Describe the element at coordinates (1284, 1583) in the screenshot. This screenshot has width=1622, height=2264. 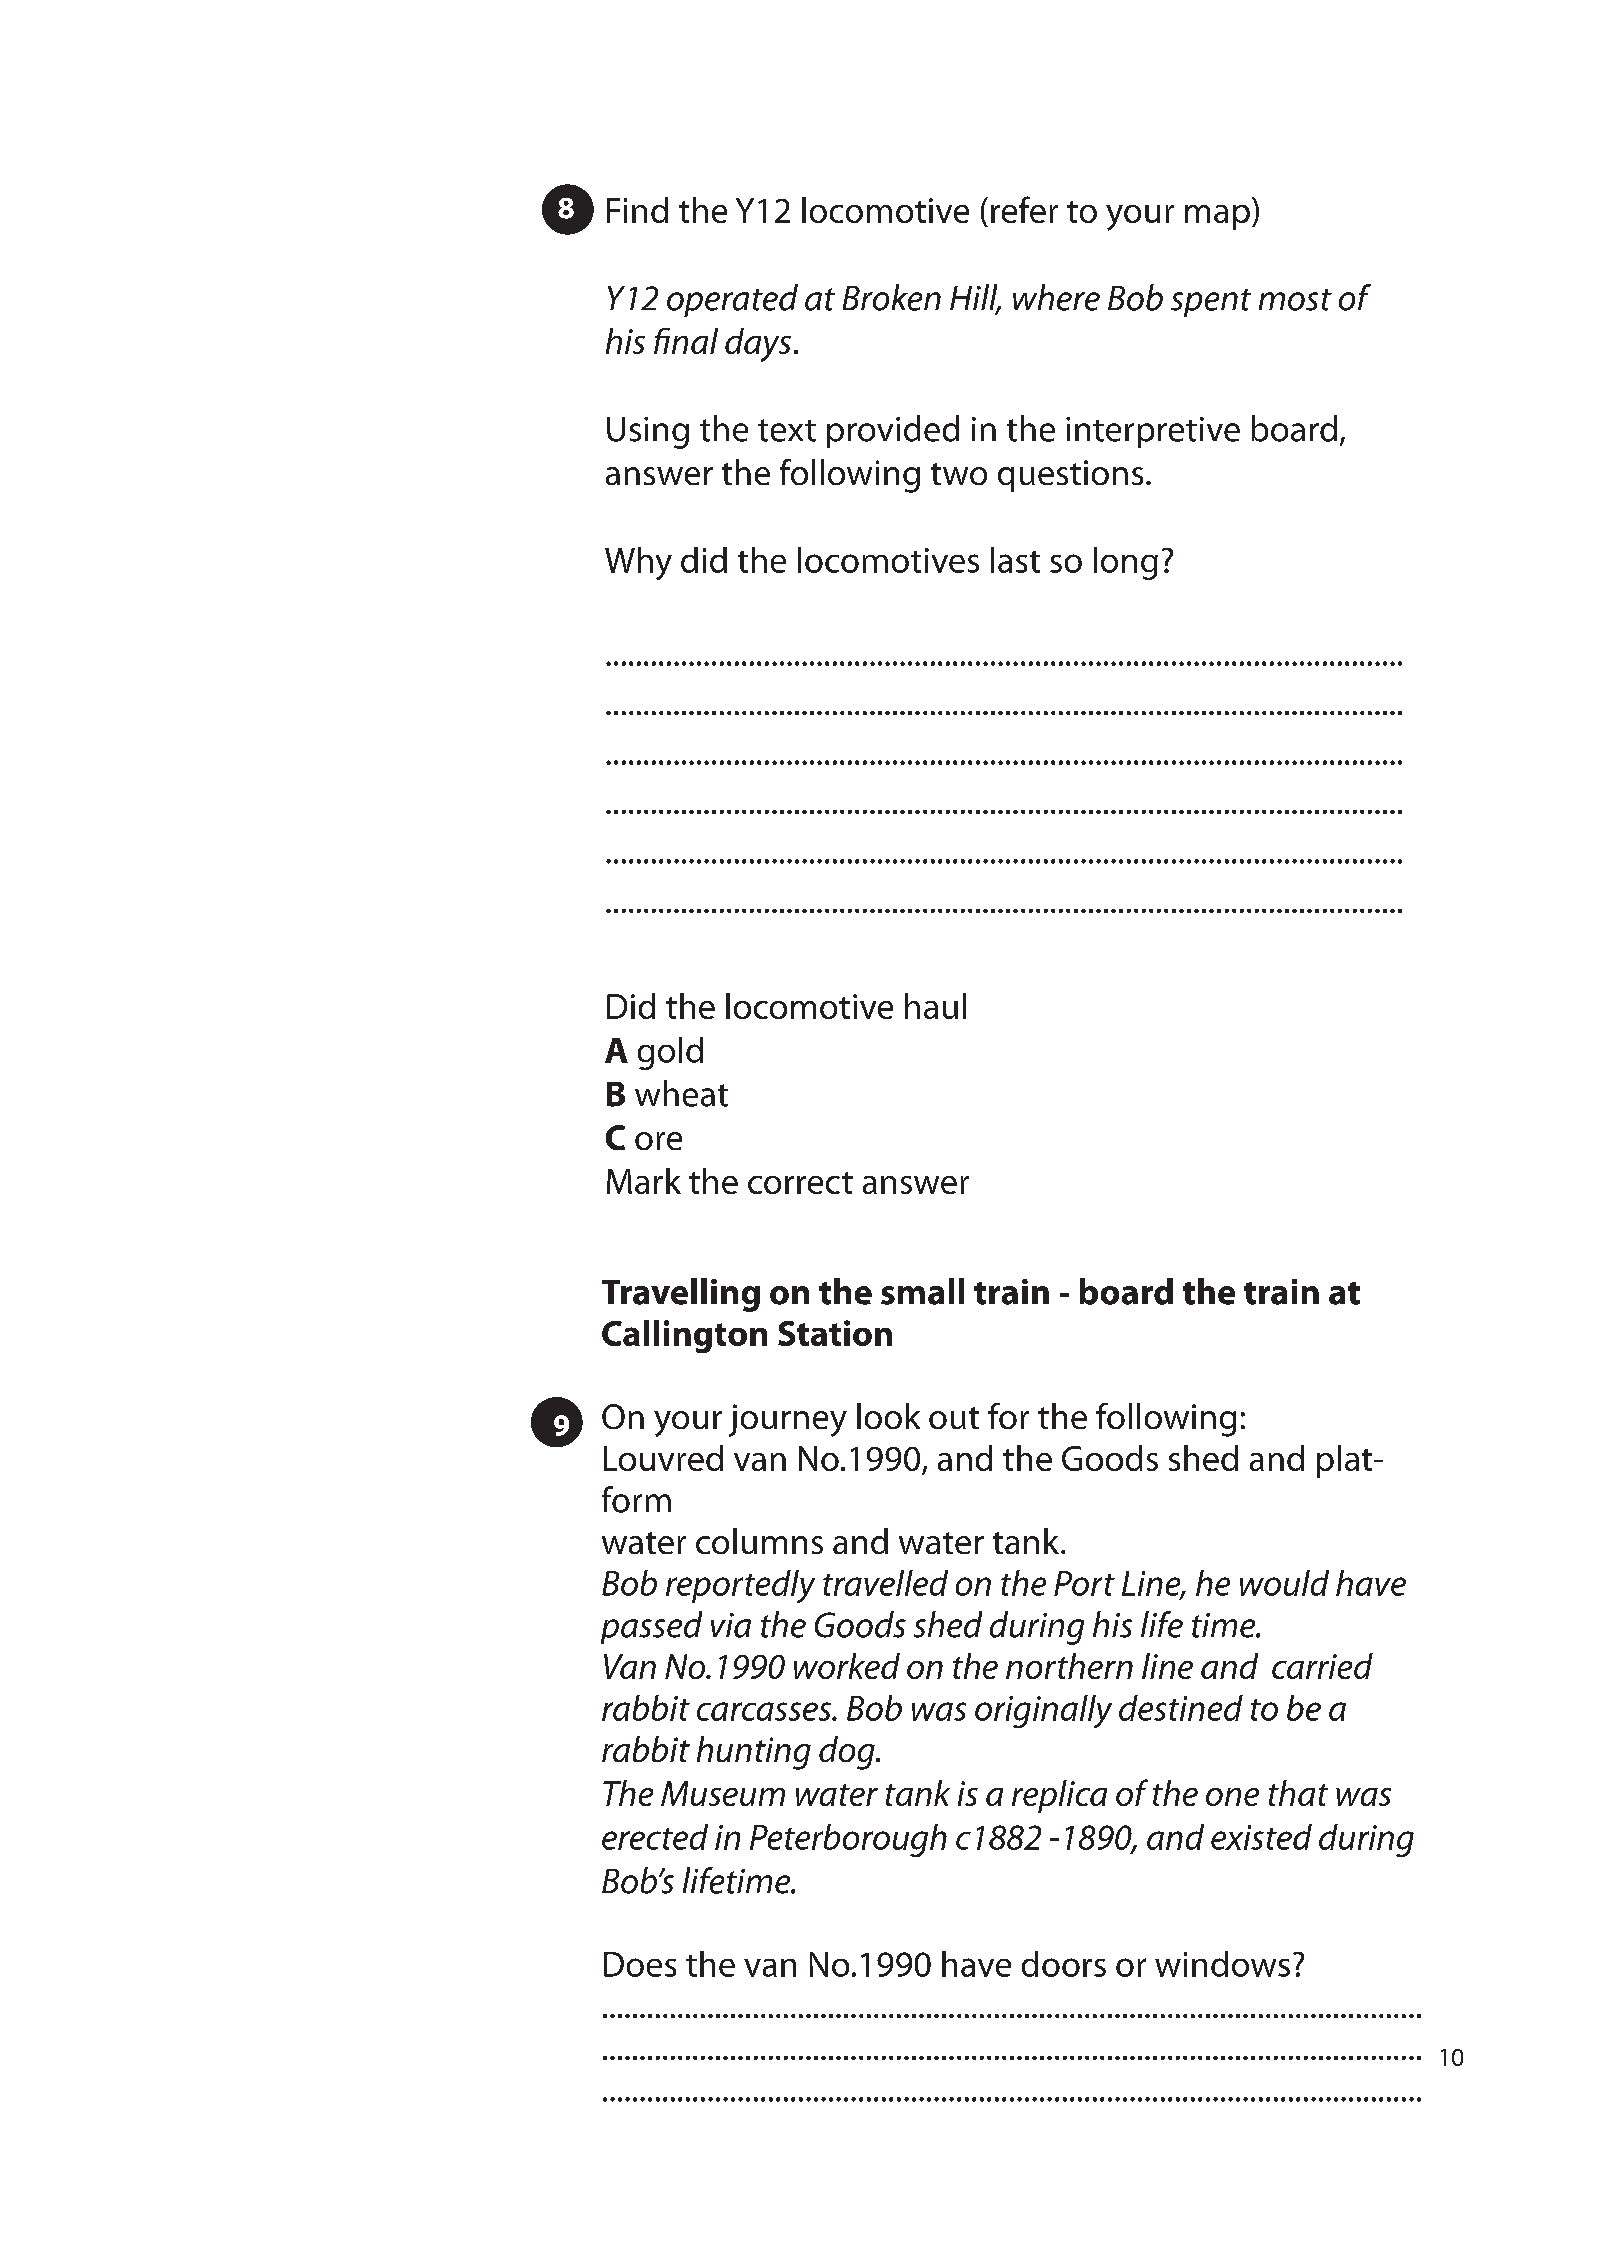
I see `would` at that location.
